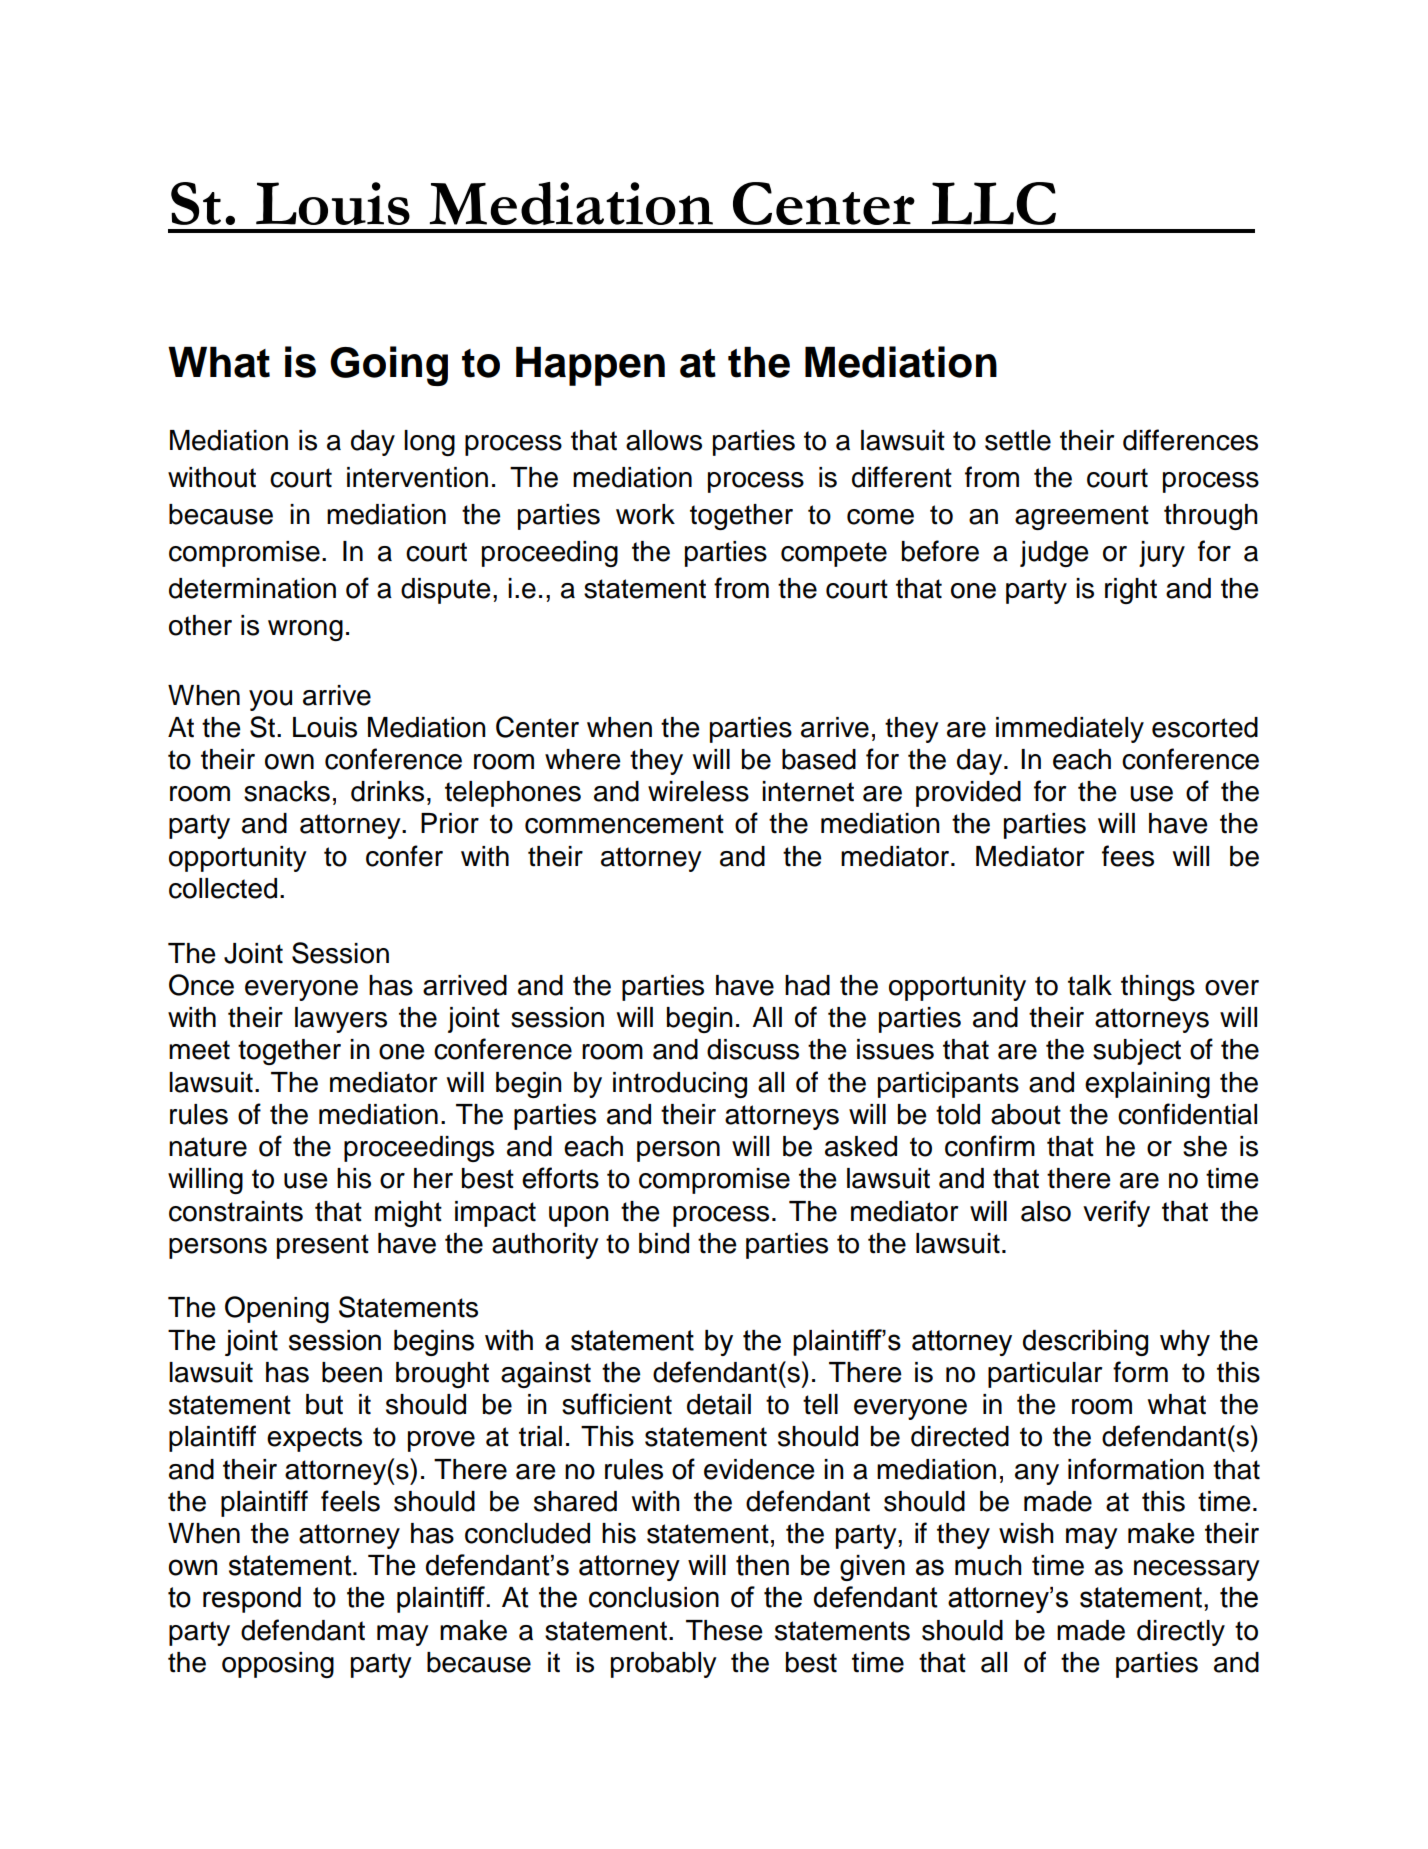 The height and width of the document is (1849, 1428). Describe the element at coordinates (1137, 1052) in the document. I see `subject` at that location.
